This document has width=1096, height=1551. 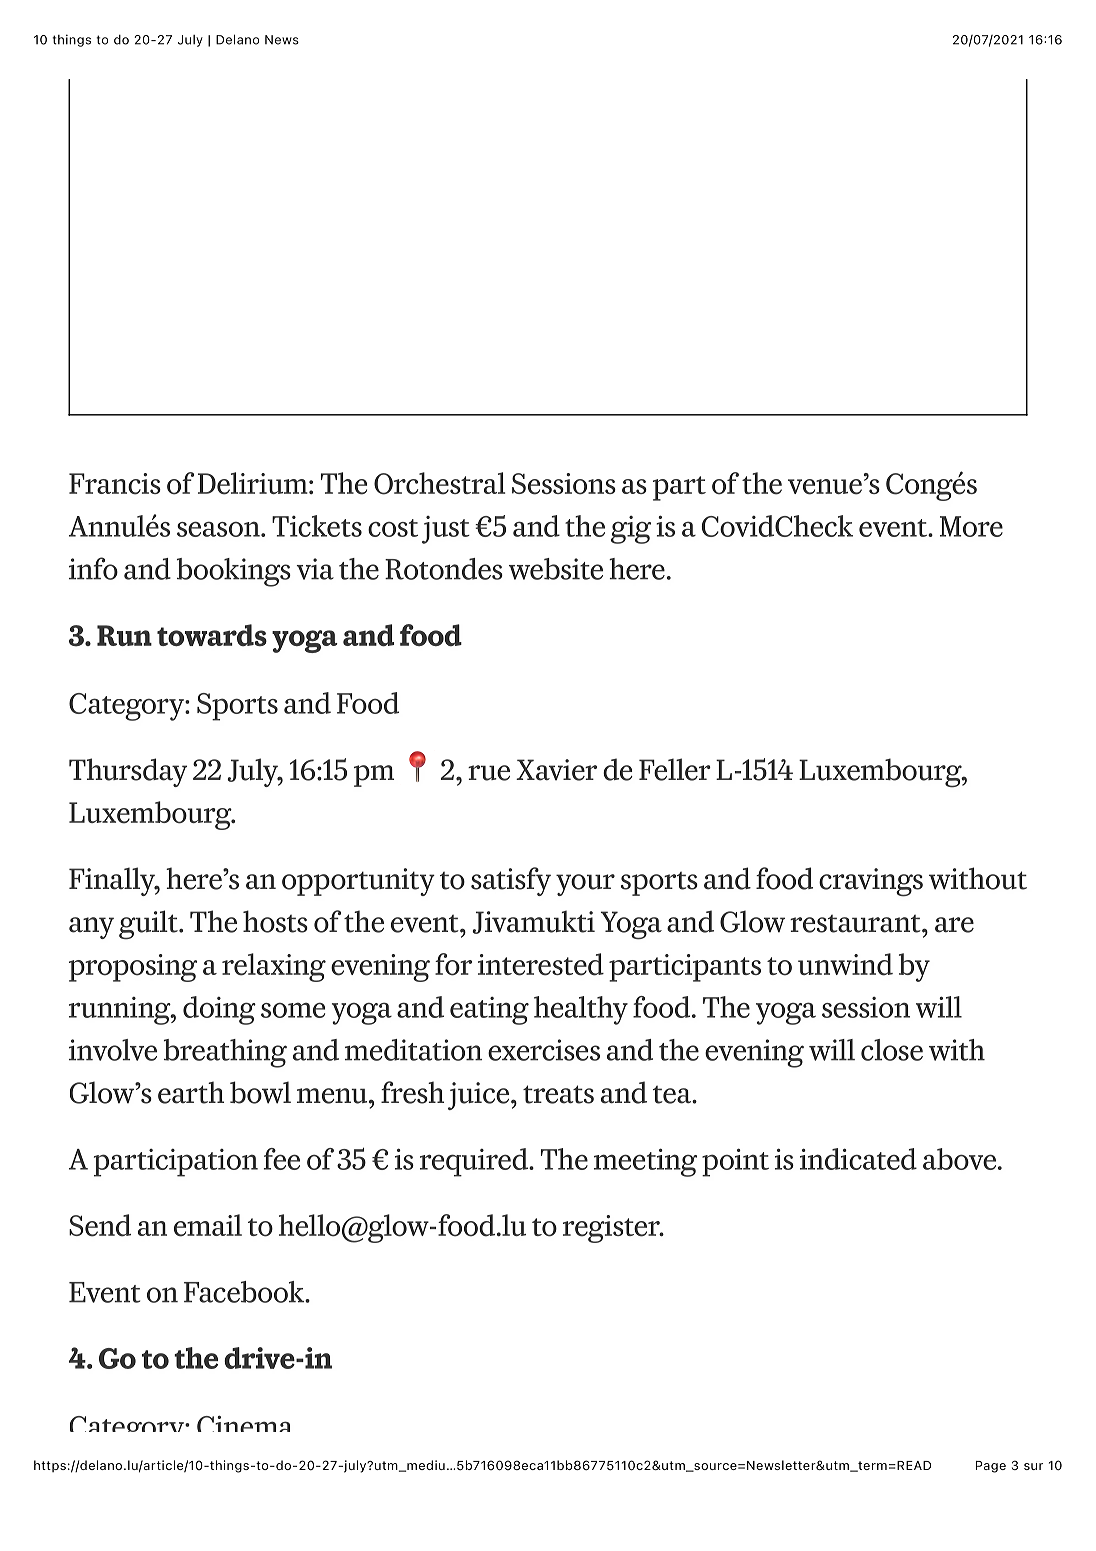 I want to click on More, so click(x=971, y=526).
